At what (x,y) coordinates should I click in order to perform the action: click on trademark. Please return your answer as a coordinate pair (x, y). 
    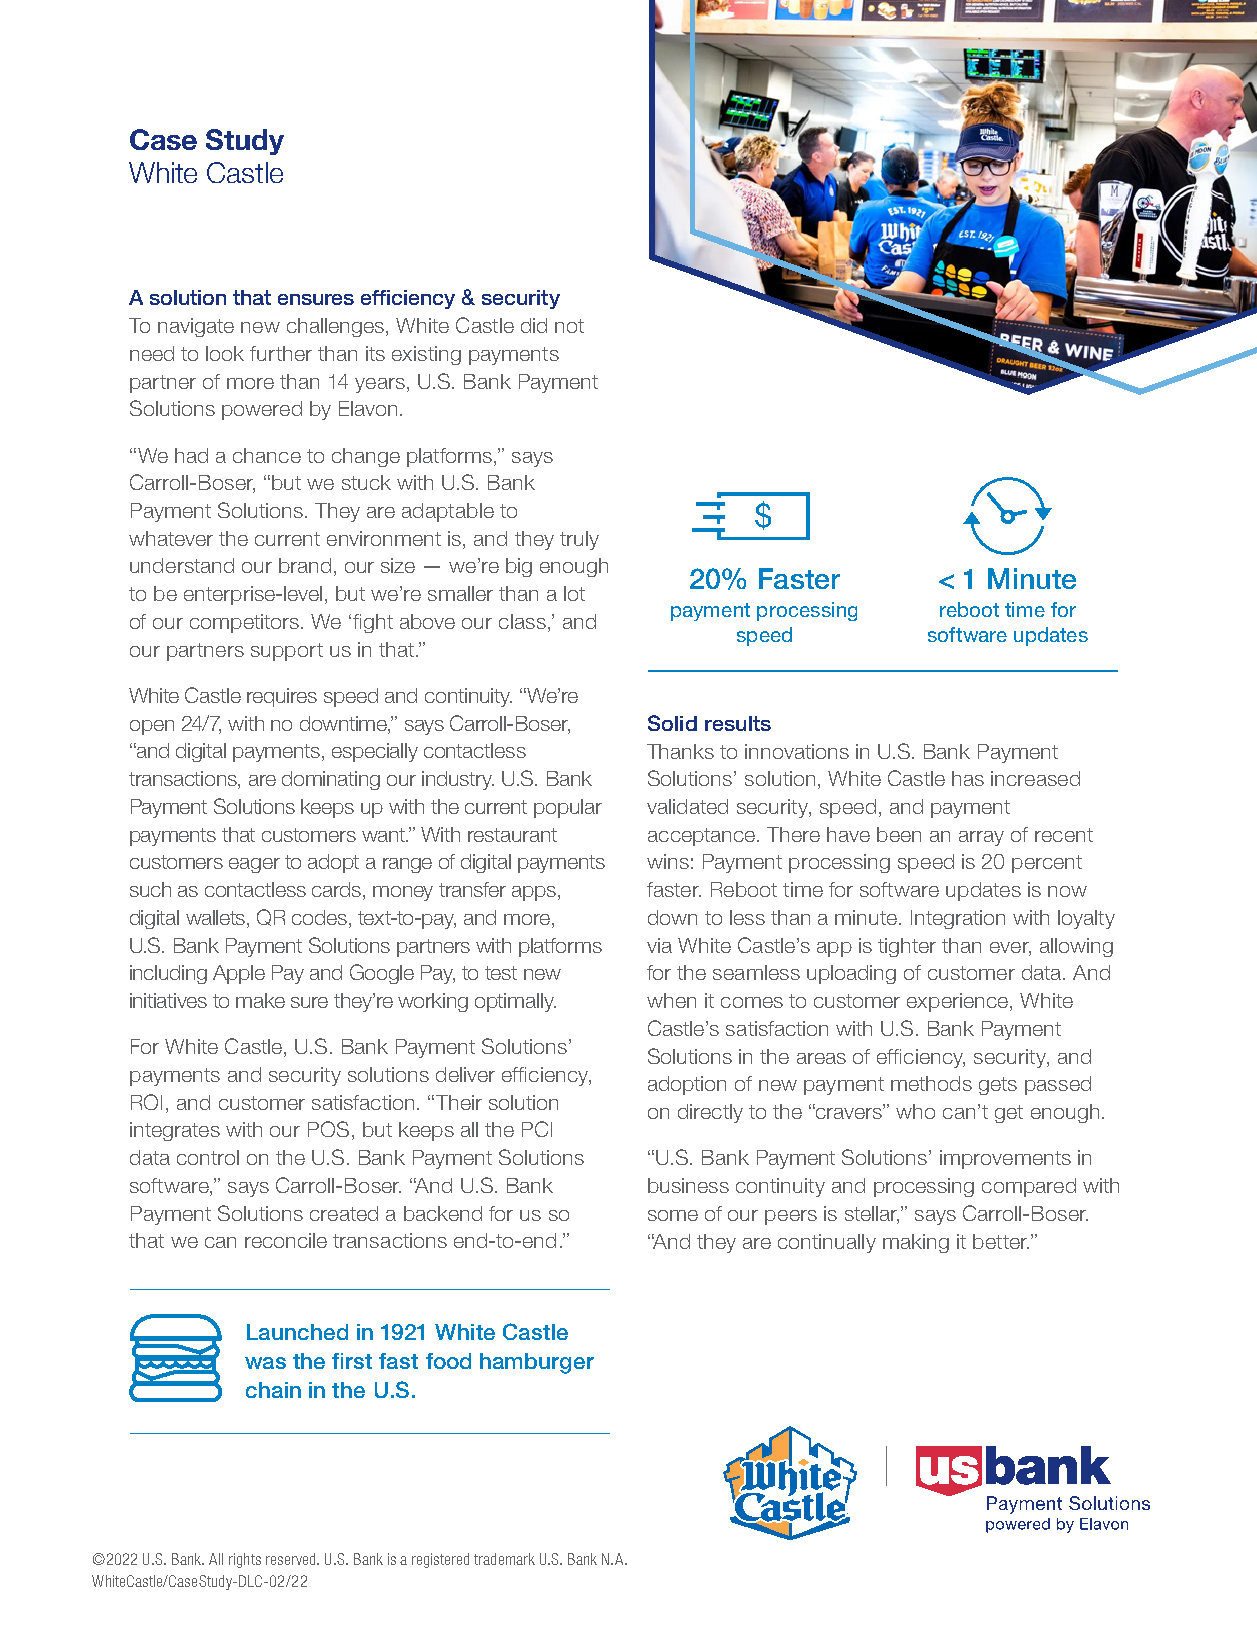
    Looking at the image, I should click on (504, 1559).
